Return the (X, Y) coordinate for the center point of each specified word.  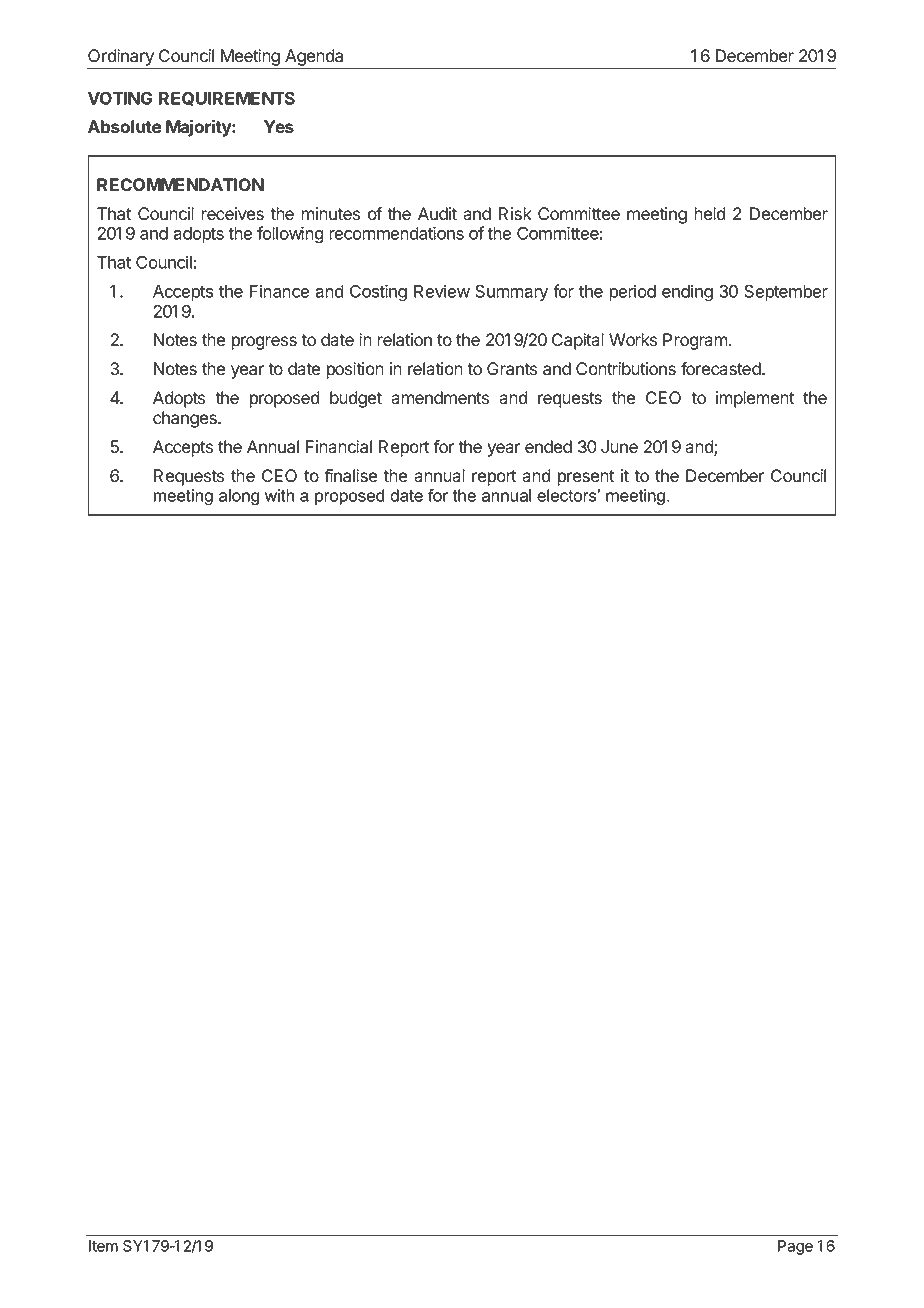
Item (103, 1246)
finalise (350, 476)
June (619, 447)
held (710, 214)
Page (795, 1247)
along (239, 497)
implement (755, 399)
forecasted (722, 369)
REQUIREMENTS (227, 99)
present (585, 478)
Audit (437, 214)
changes (186, 419)
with (279, 495)
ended (548, 447)
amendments (440, 398)
